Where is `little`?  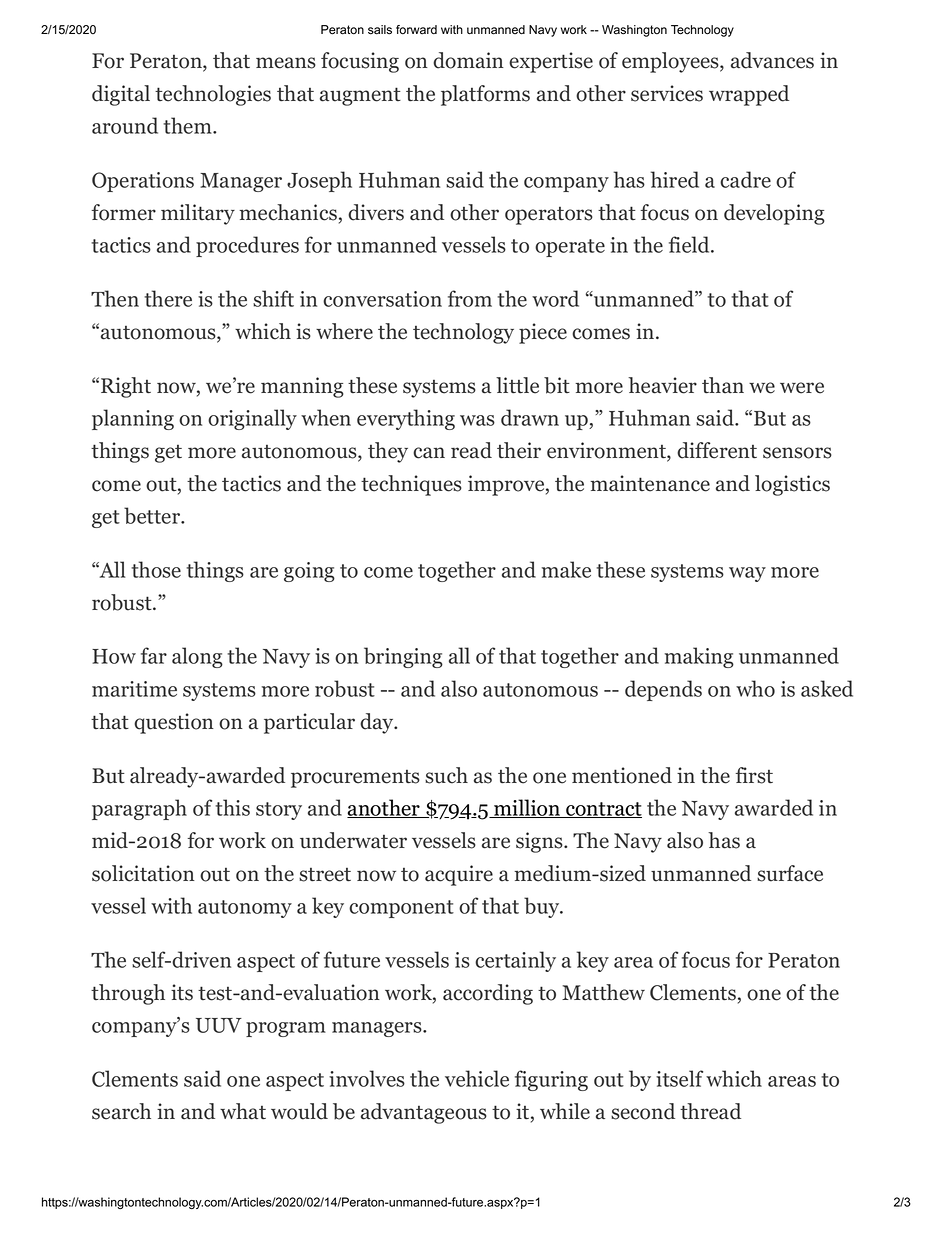 little is located at coordinates (517, 385).
